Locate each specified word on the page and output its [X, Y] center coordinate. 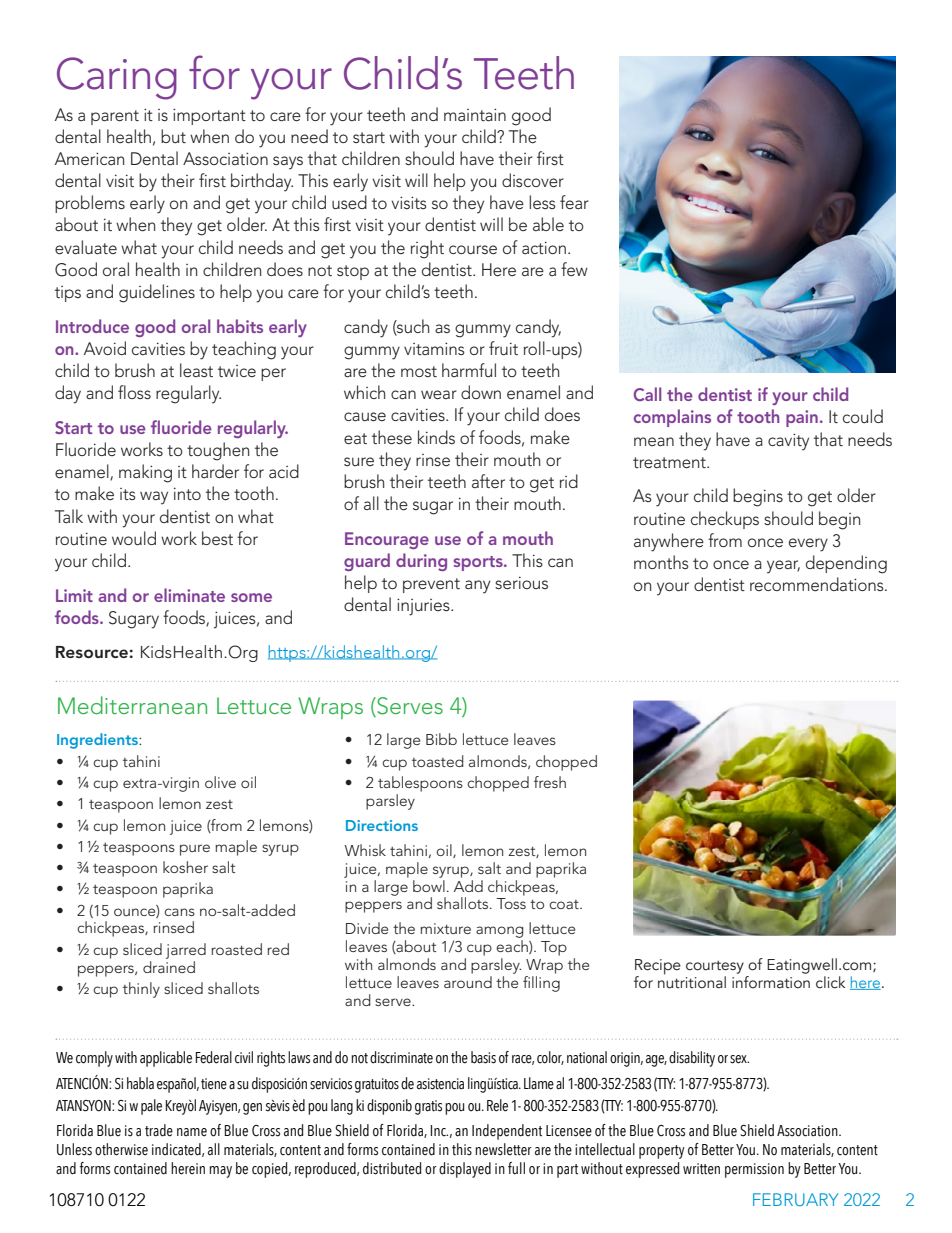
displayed [465, 1170]
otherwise [121, 1149]
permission [754, 1170]
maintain [475, 114]
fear [574, 202]
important [209, 116]
